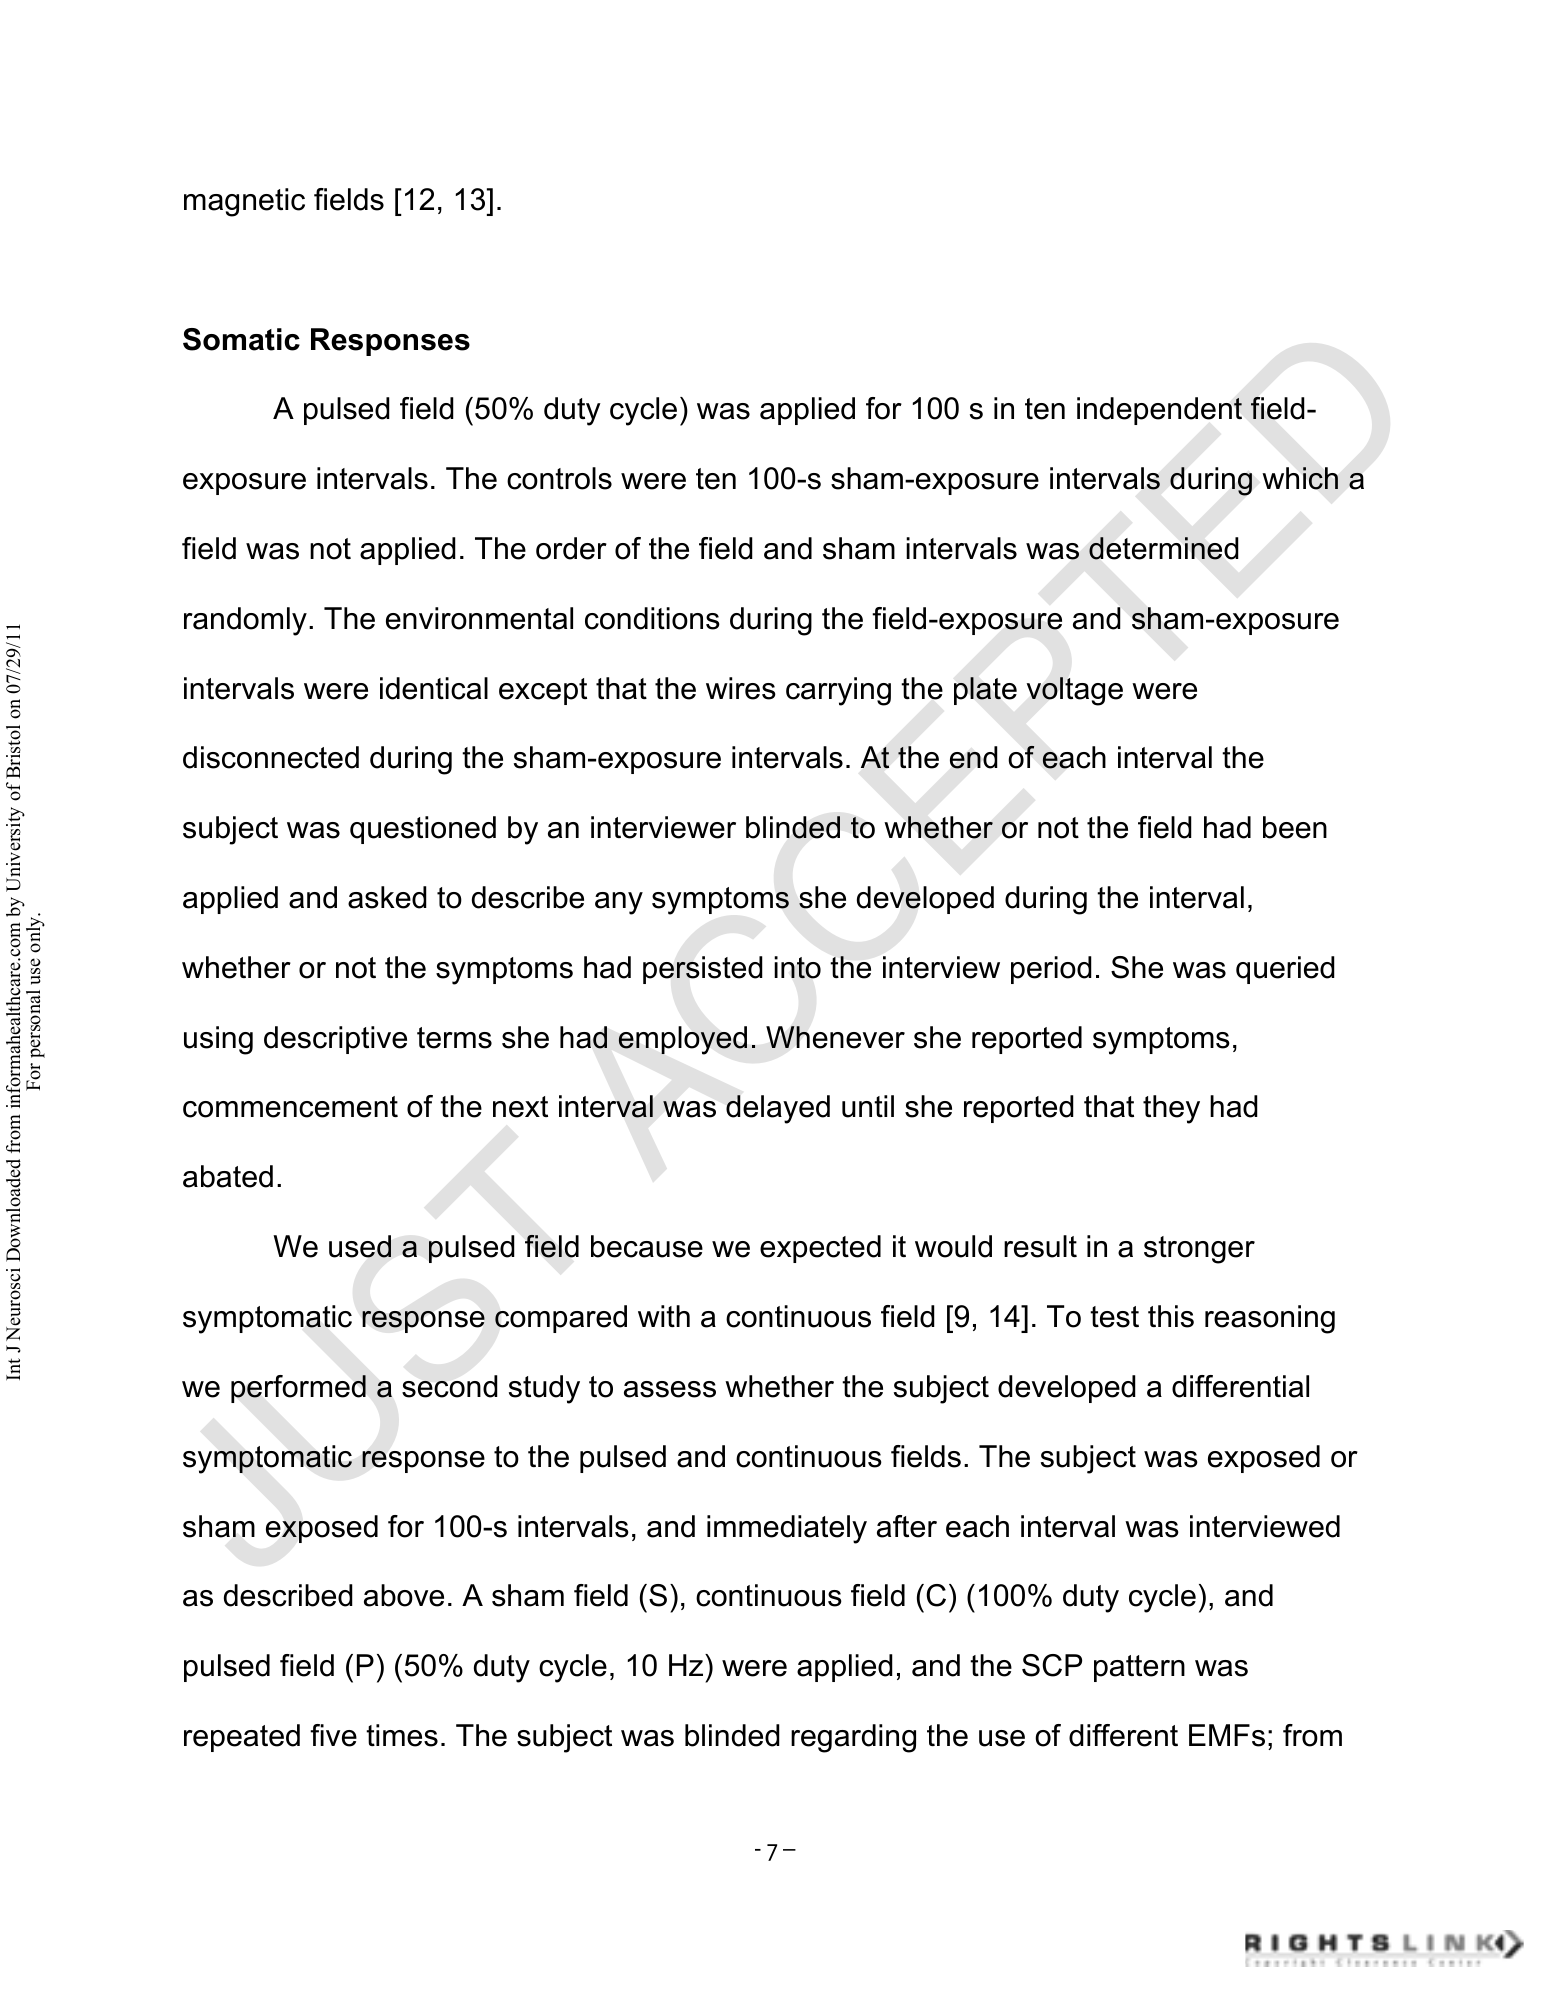  I want to click on magnetic, so click(244, 202).
